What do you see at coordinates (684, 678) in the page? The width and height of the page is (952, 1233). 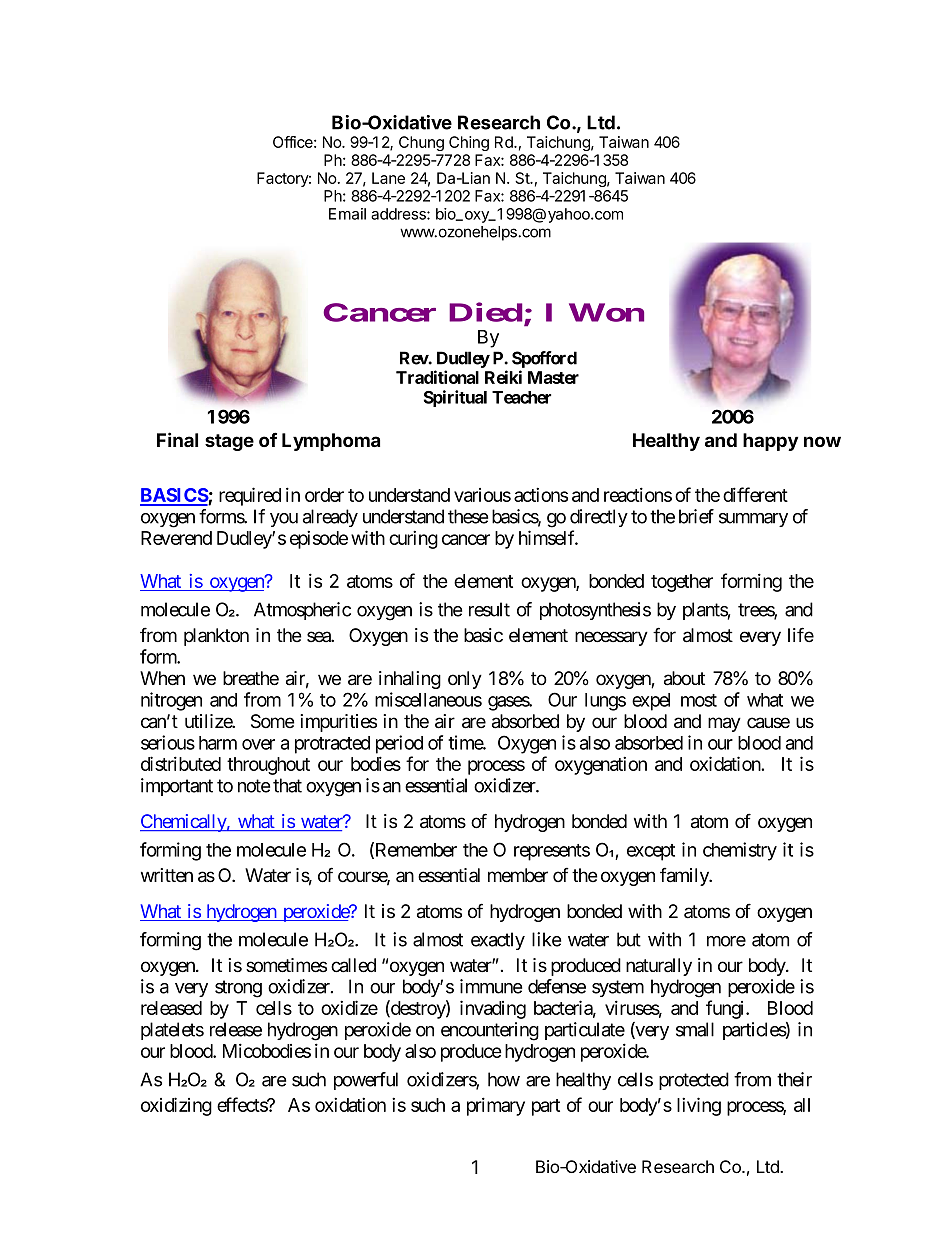 I see `about` at bounding box center [684, 678].
